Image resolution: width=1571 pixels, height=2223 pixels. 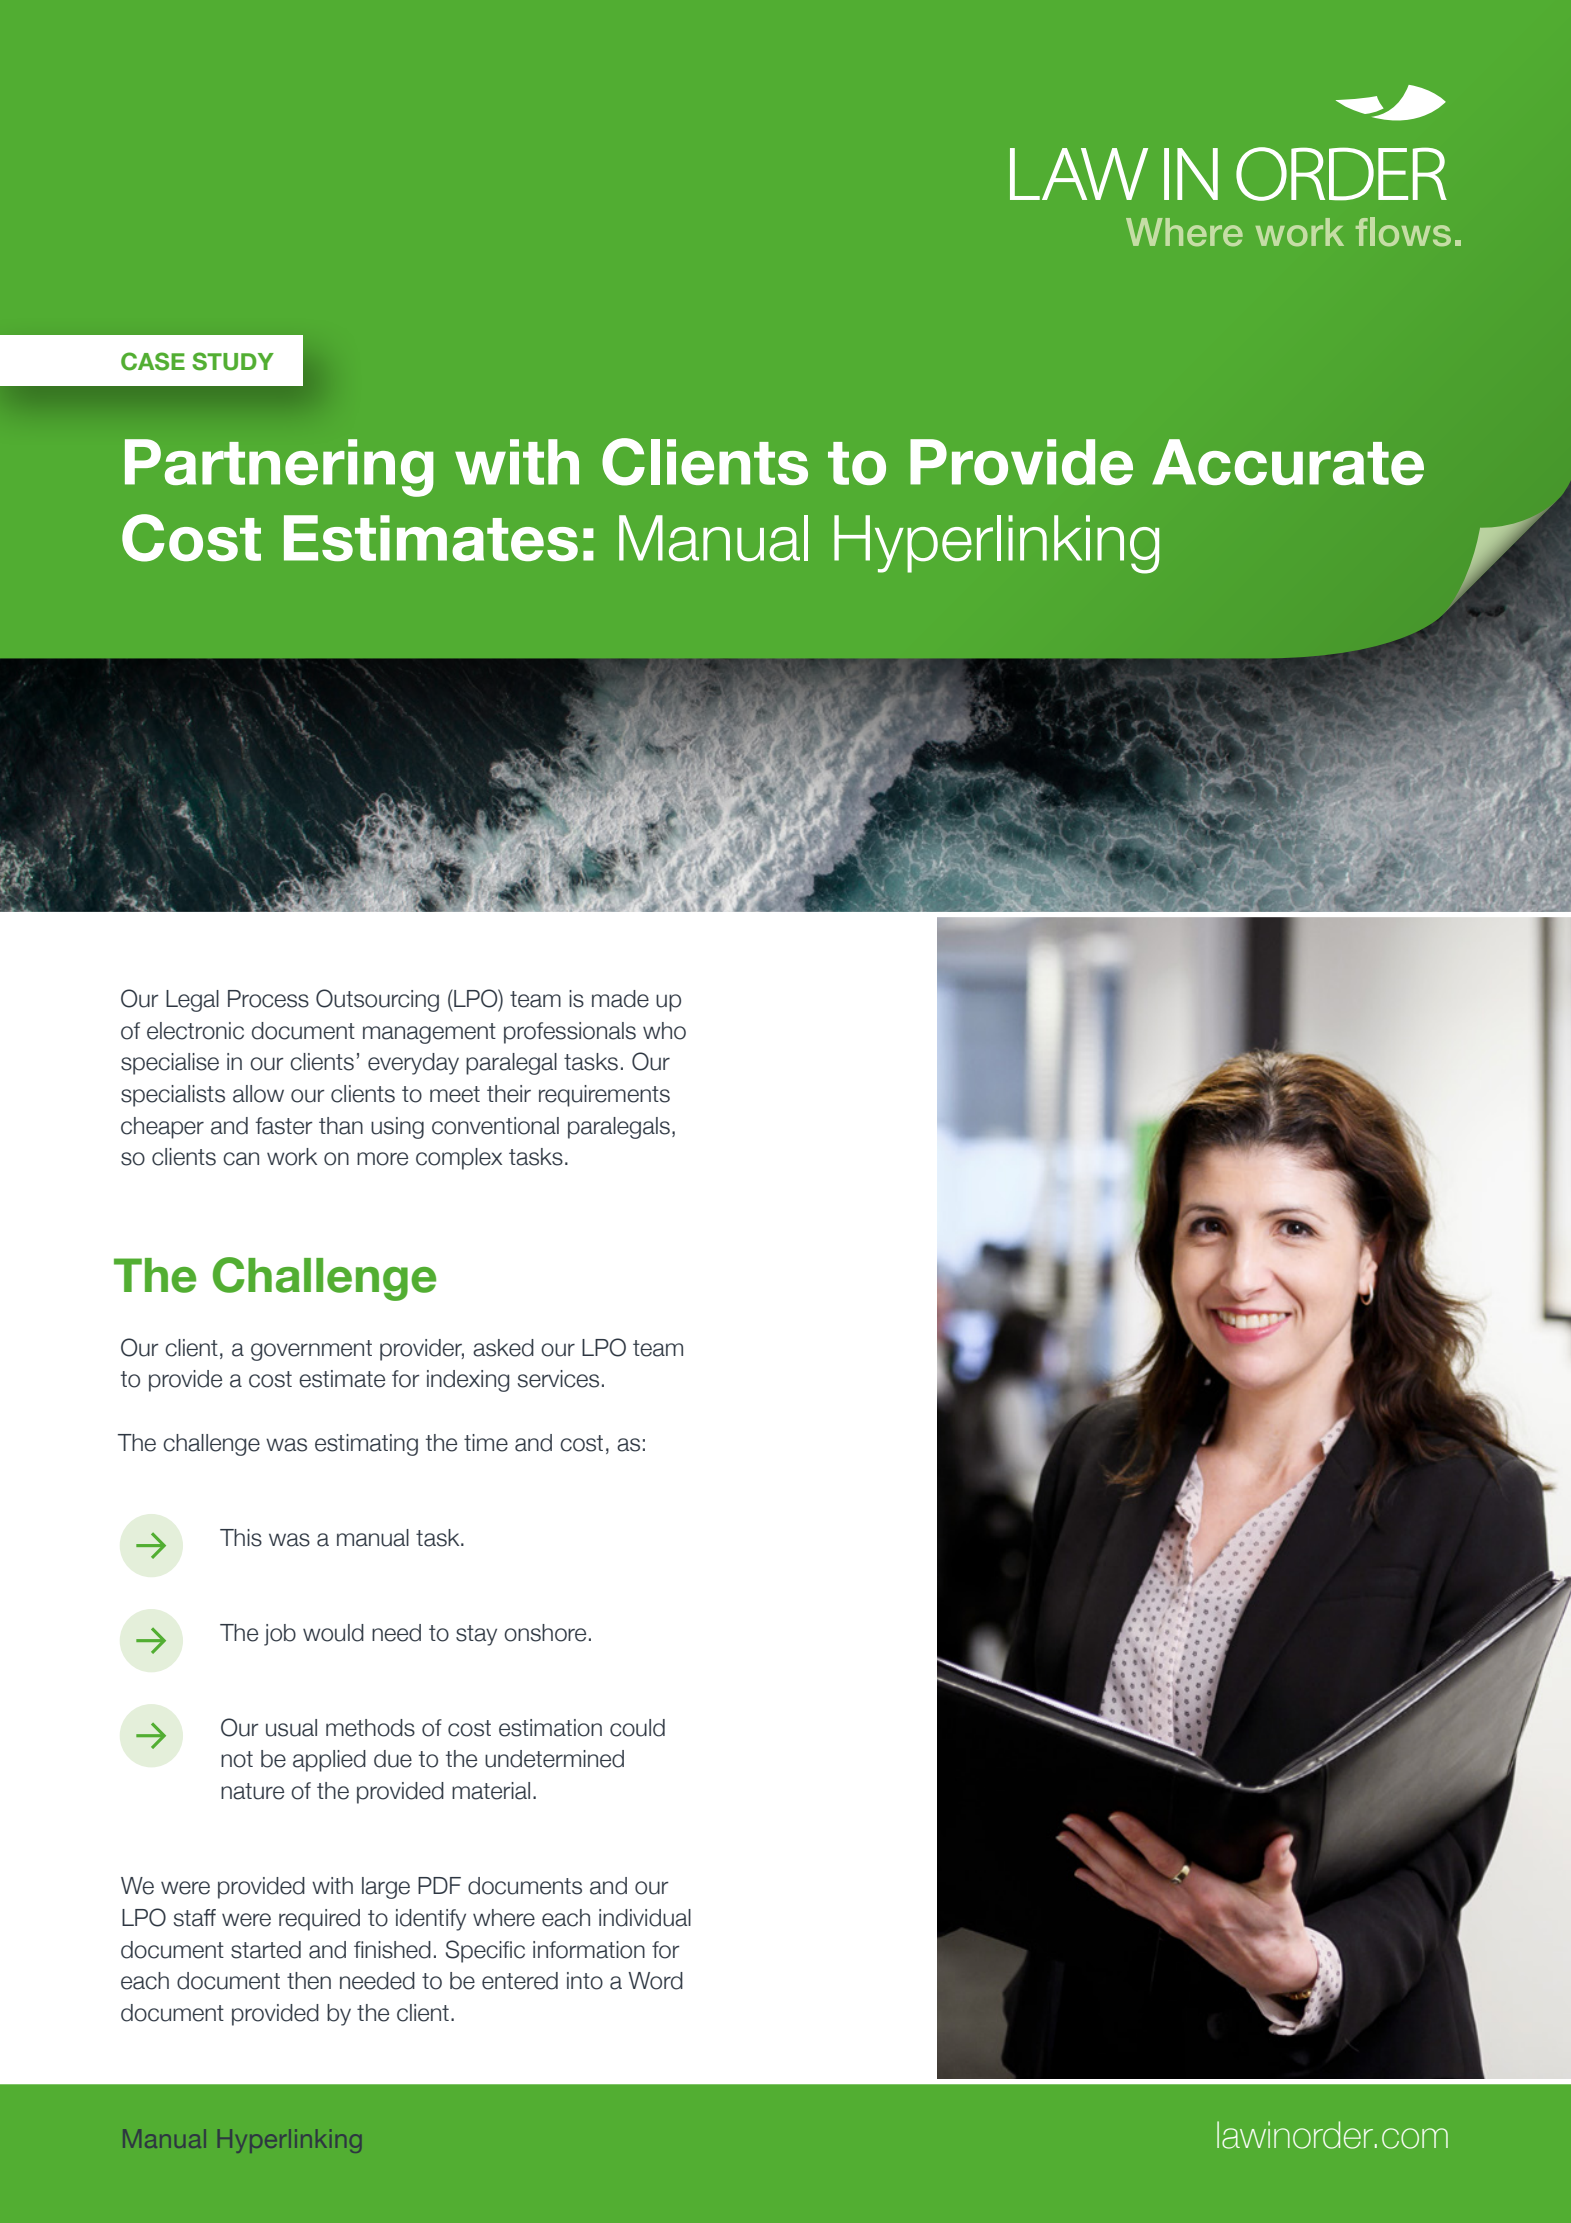 What do you see at coordinates (266, 1950) in the screenshot?
I see `started` at bounding box center [266, 1950].
